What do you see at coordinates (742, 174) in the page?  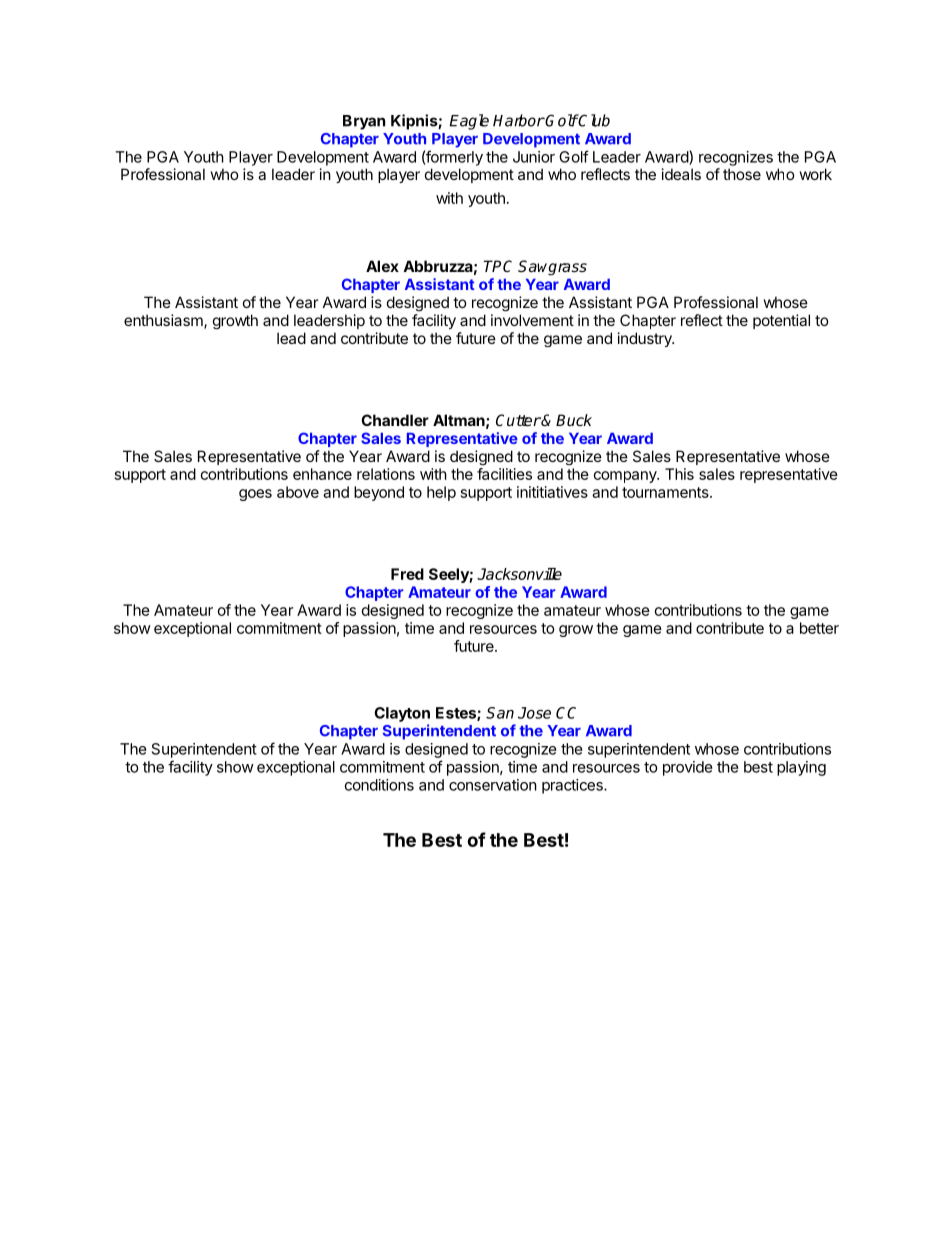 I see `those` at bounding box center [742, 174].
